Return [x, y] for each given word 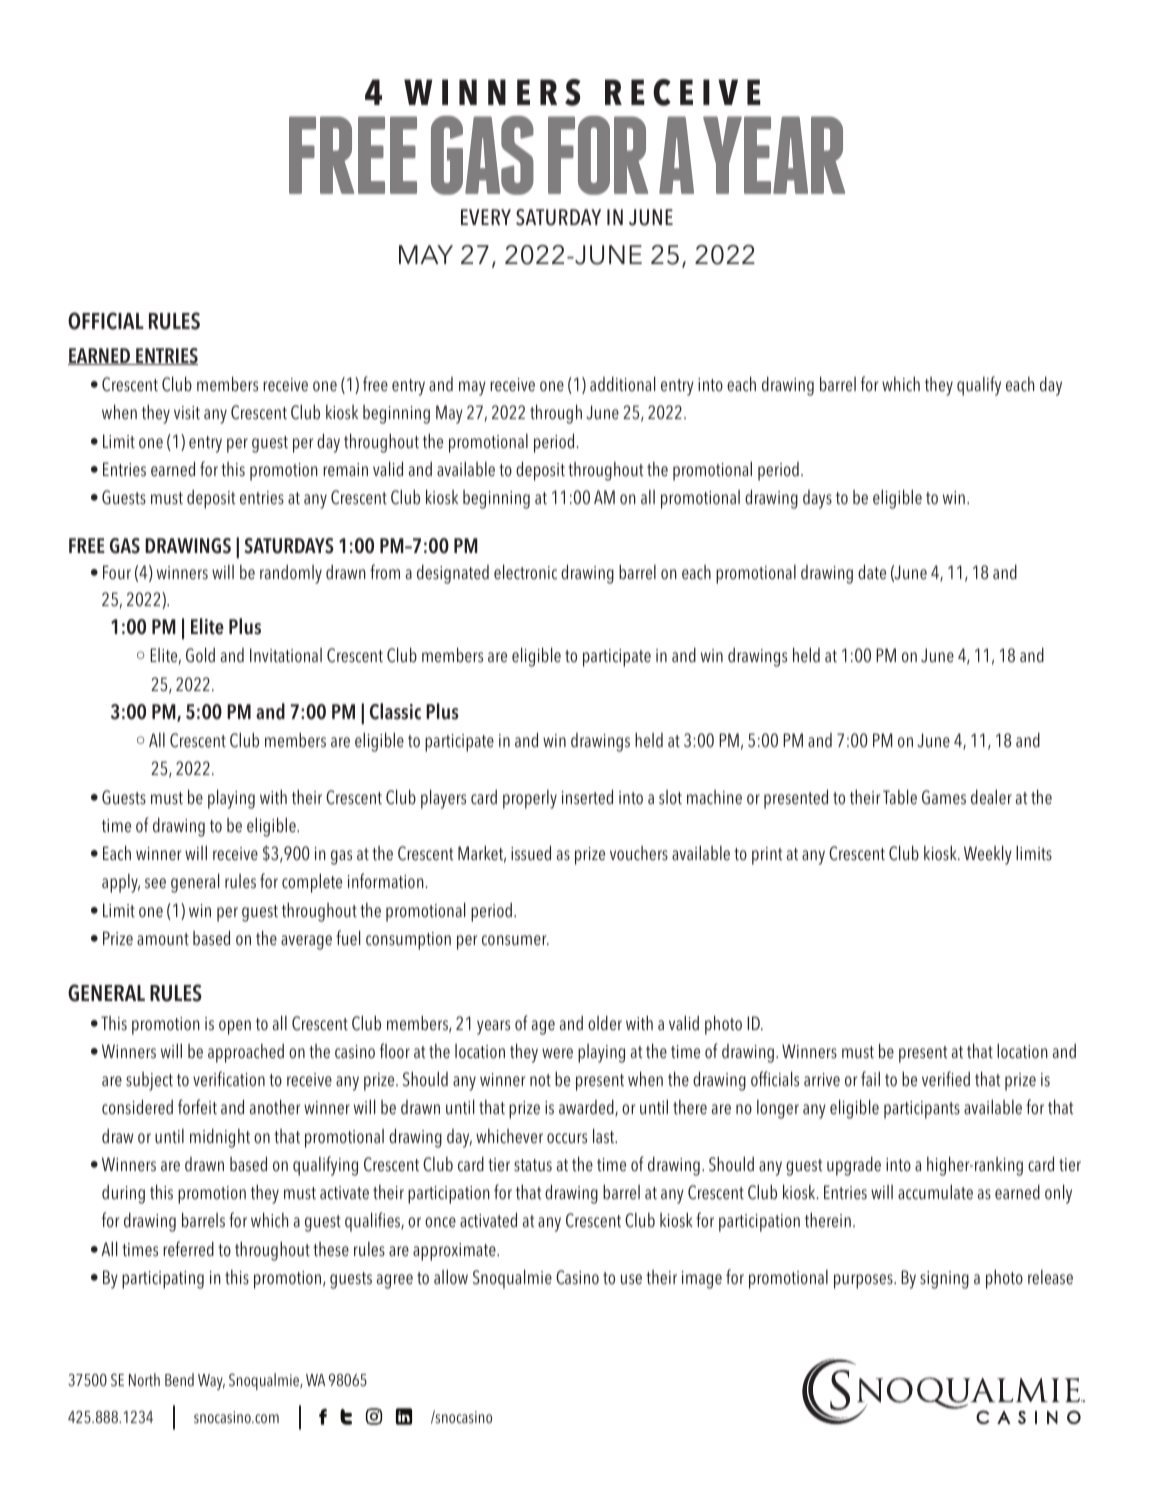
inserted [587, 797]
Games [944, 797]
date [872, 572]
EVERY [486, 217]
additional [622, 384]
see [155, 883]
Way [211, 1382]
